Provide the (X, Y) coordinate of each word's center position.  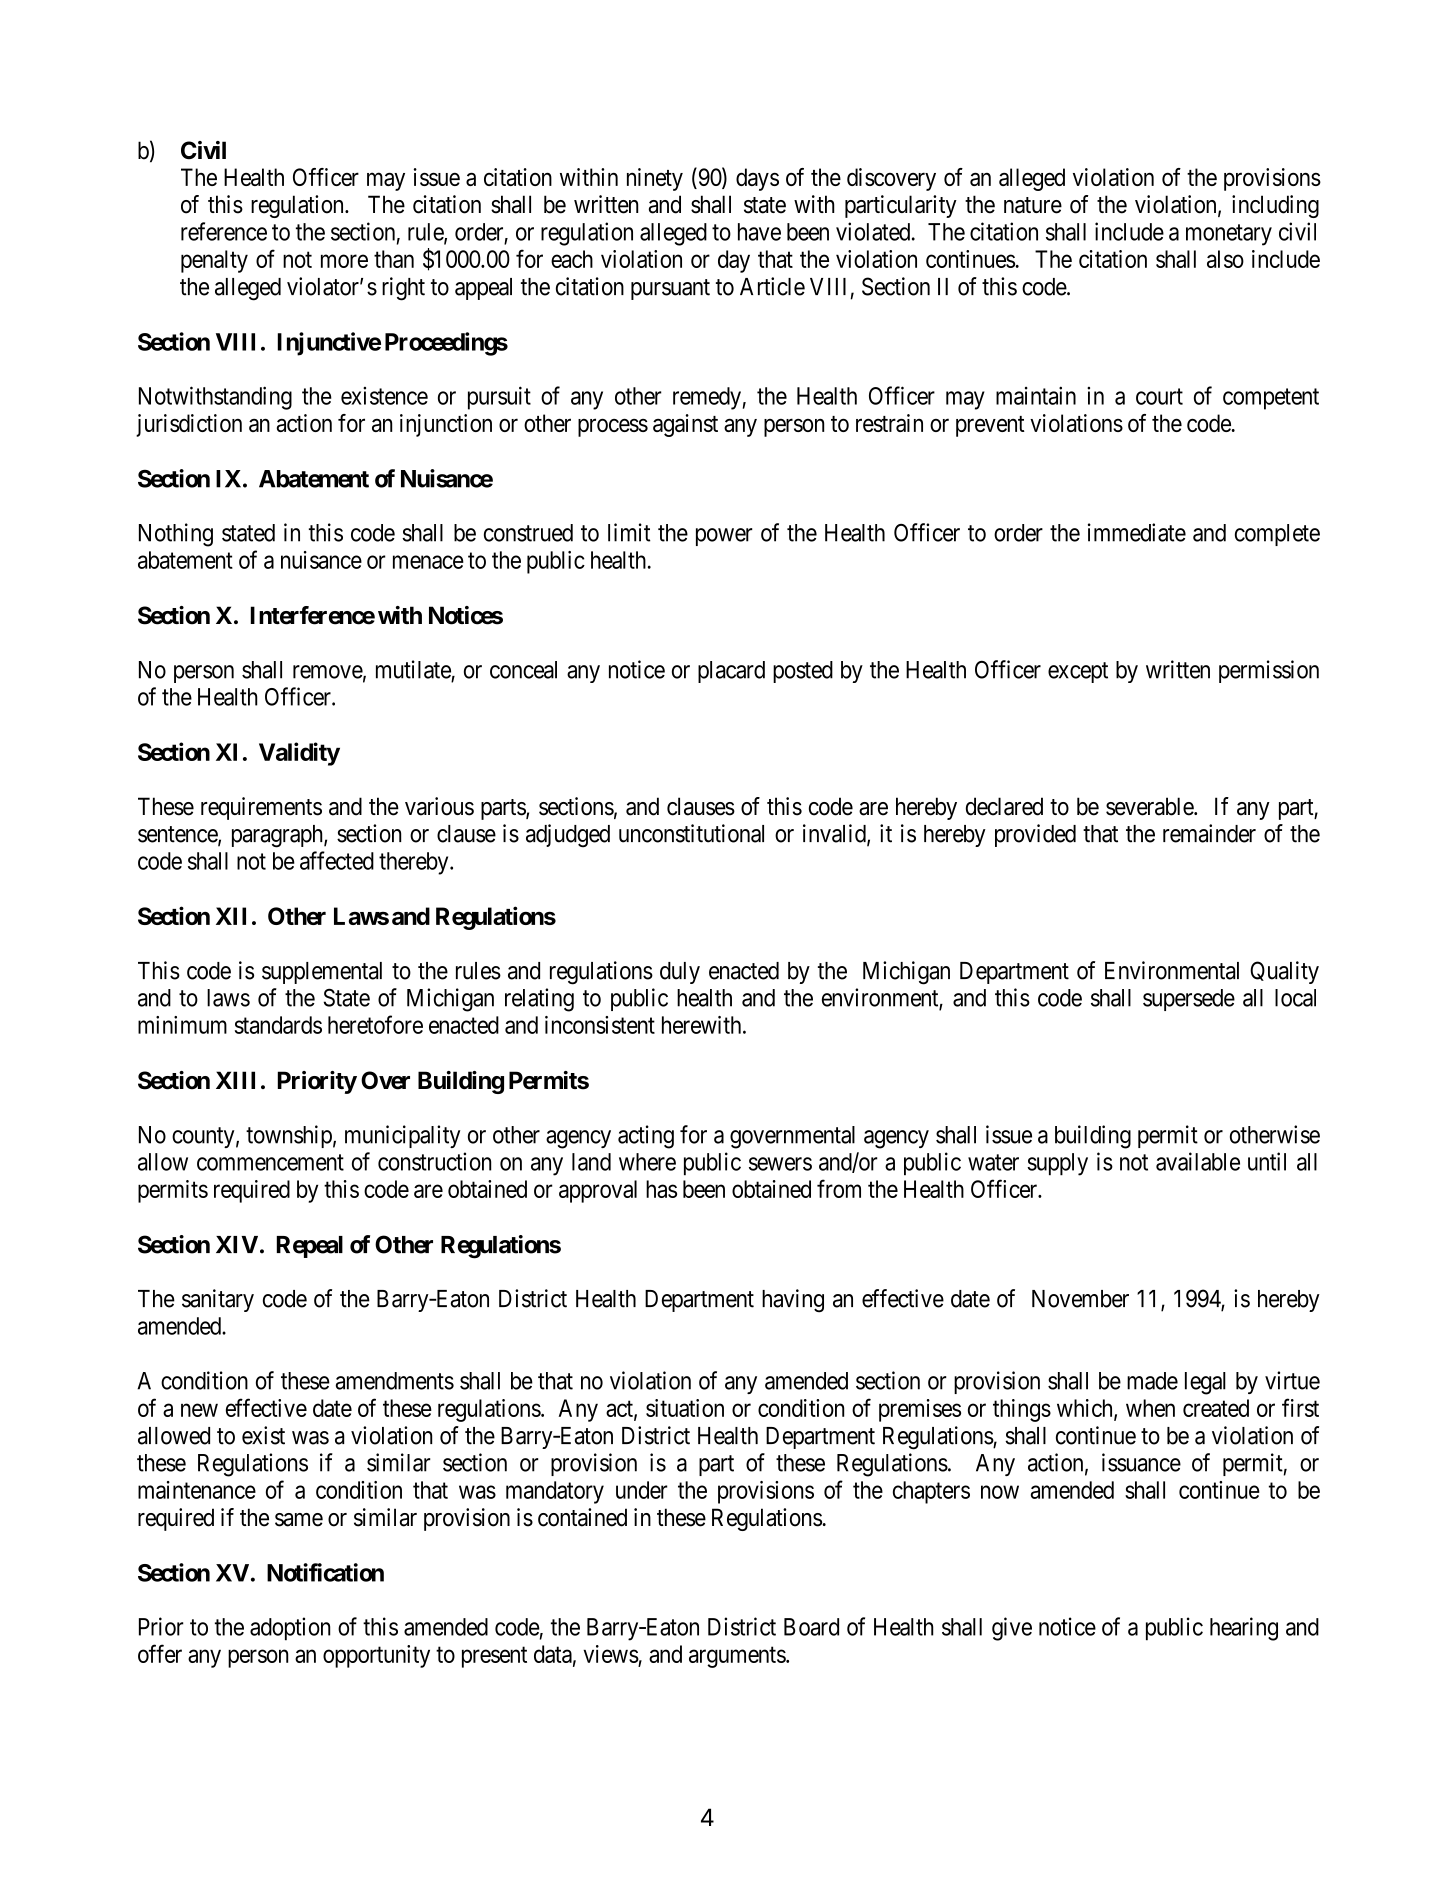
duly (680, 973)
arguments (738, 1657)
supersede (1189, 1000)
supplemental (322, 973)
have (759, 232)
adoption (290, 1629)
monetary (1229, 235)
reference (224, 231)
